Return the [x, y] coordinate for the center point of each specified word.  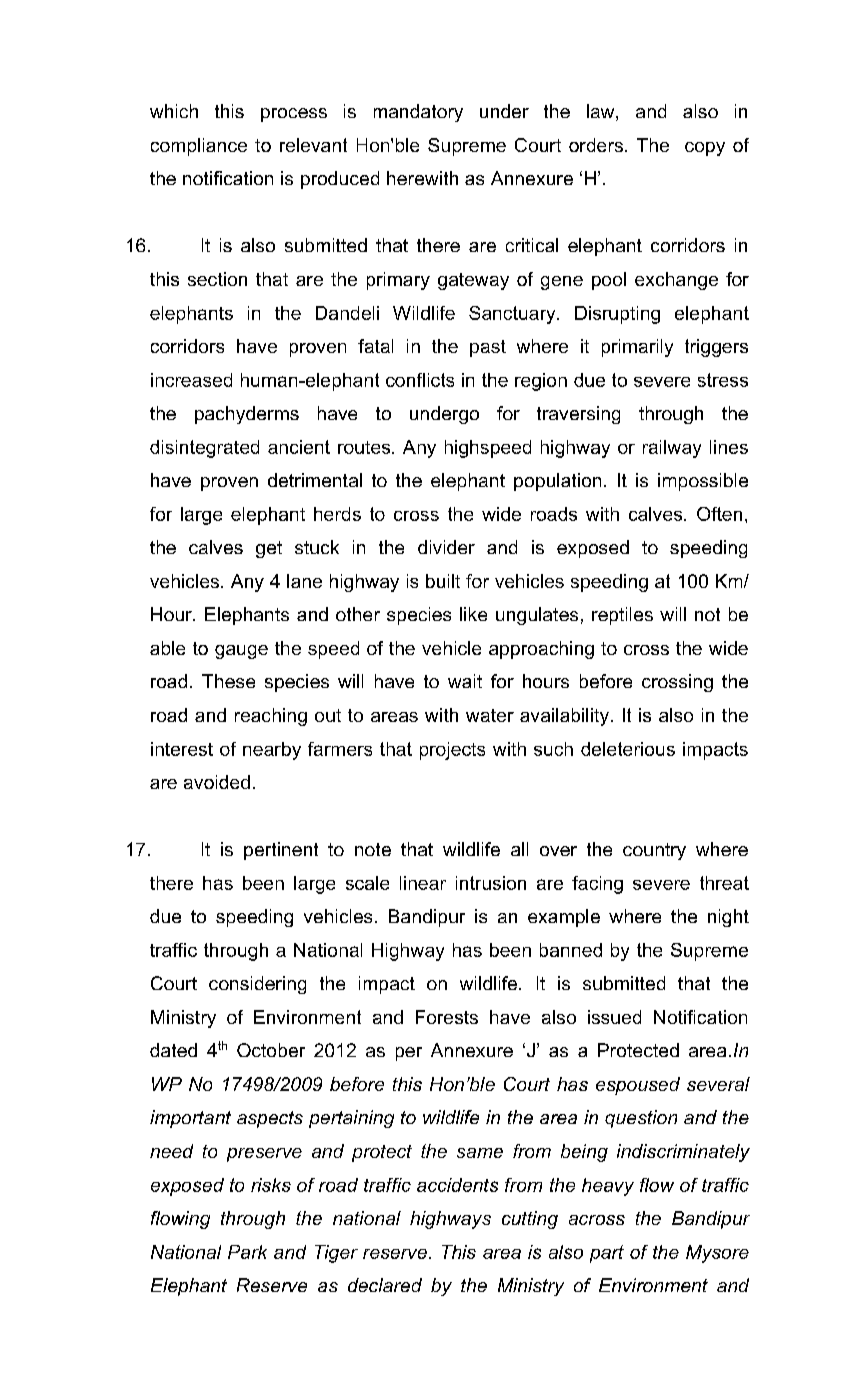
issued [614, 1017]
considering [257, 985]
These [228, 681]
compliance [199, 147]
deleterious [628, 749]
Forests [447, 1017]
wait [465, 681]
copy [705, 149]
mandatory [418, 113]
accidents [457, 1185]
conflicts [420, 380]
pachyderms [247, 415]
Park [247, 1252]
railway [672, 449]
